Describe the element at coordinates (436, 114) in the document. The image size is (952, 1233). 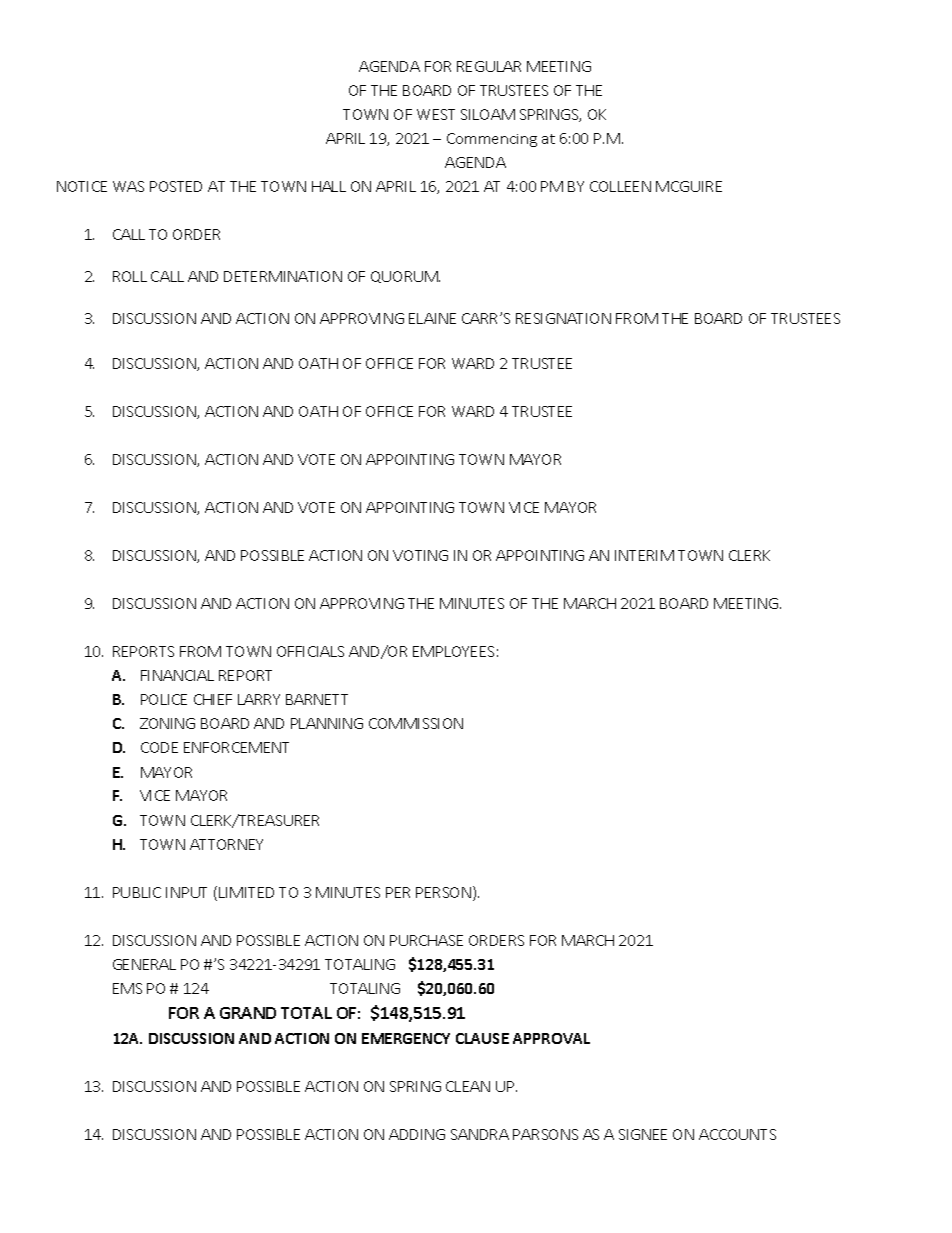
I see `WEST` at that location.
